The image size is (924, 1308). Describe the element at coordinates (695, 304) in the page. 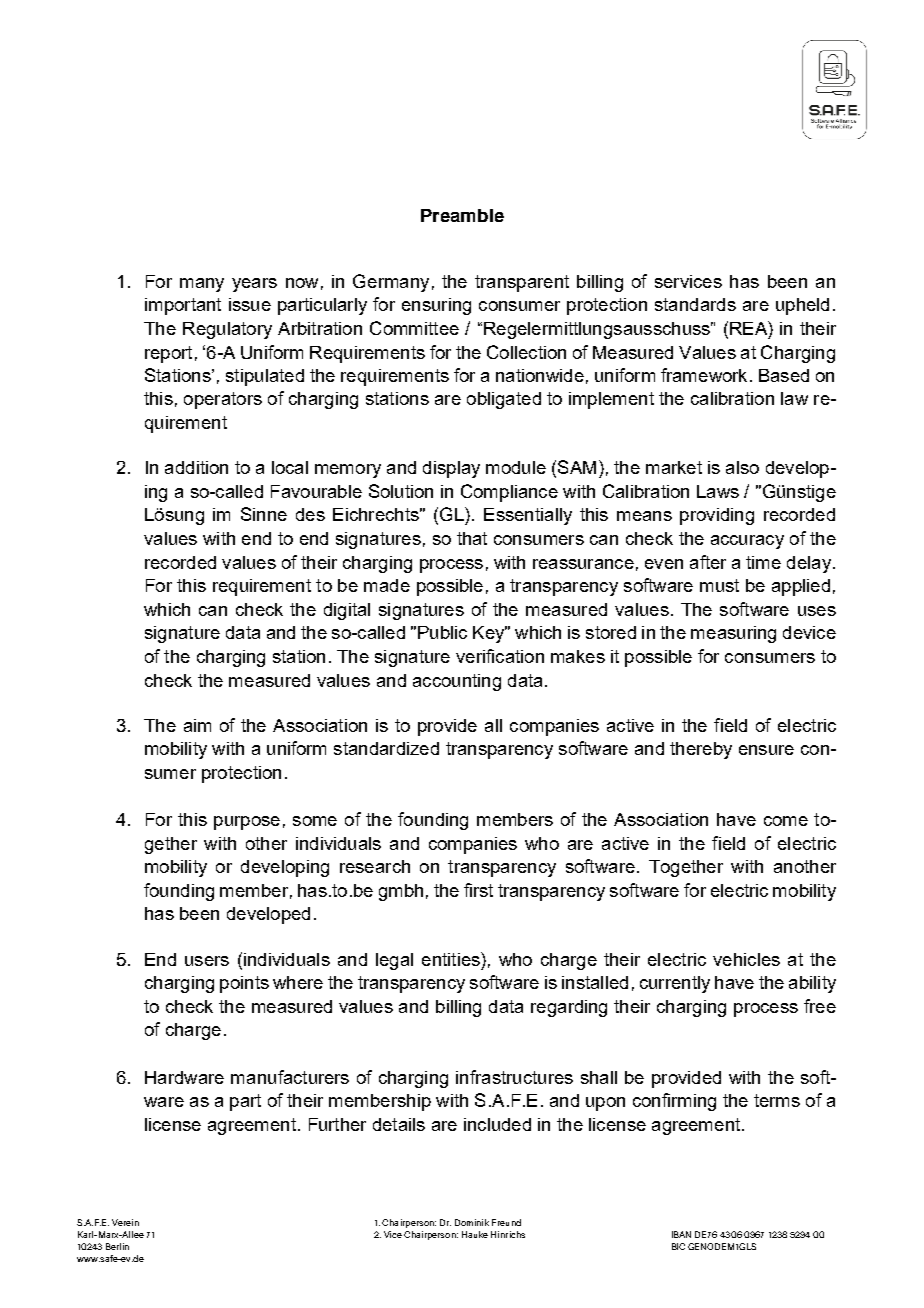

I see `standards` at that location.
